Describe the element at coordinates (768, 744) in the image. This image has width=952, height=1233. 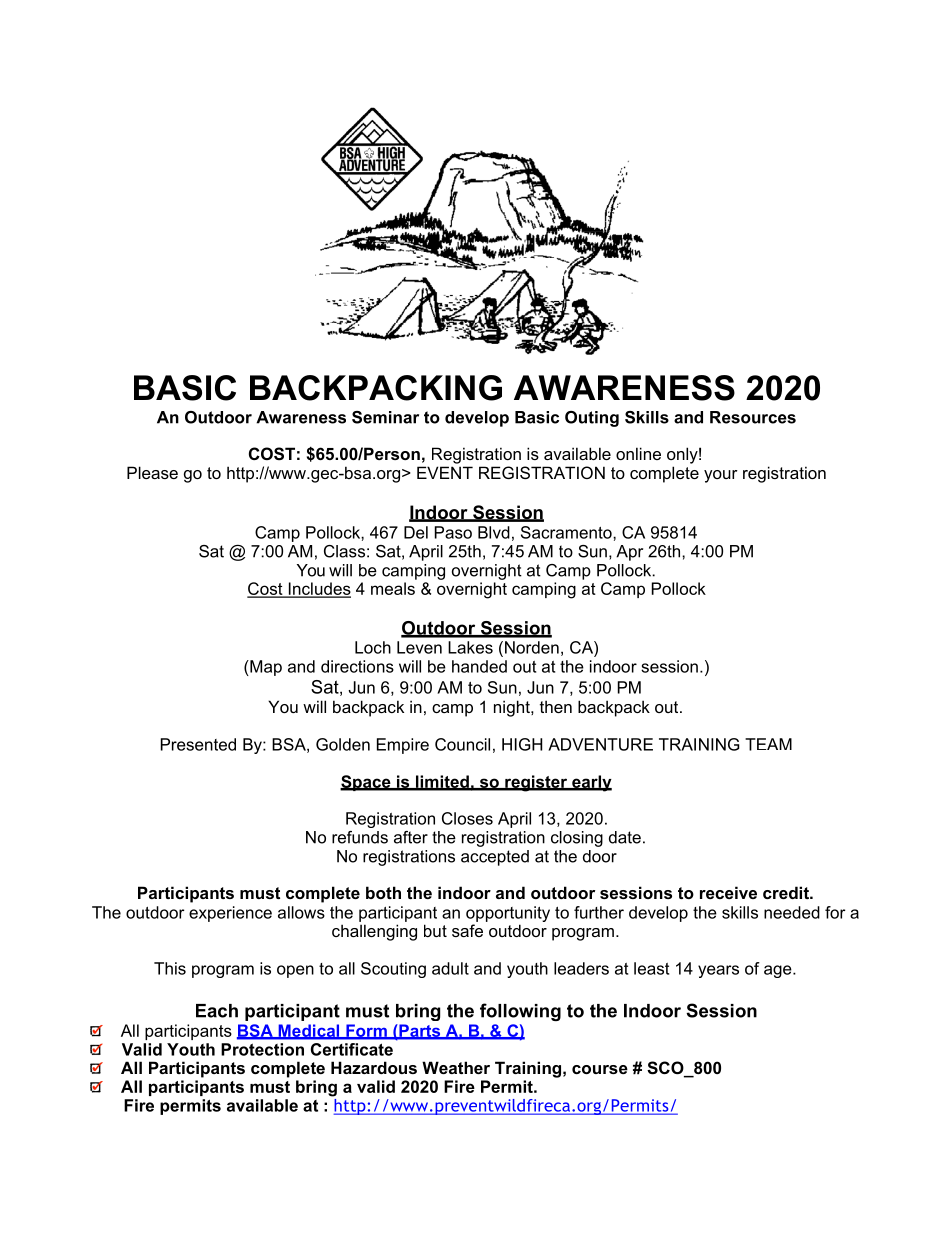
I see `TEAM` at that location.
